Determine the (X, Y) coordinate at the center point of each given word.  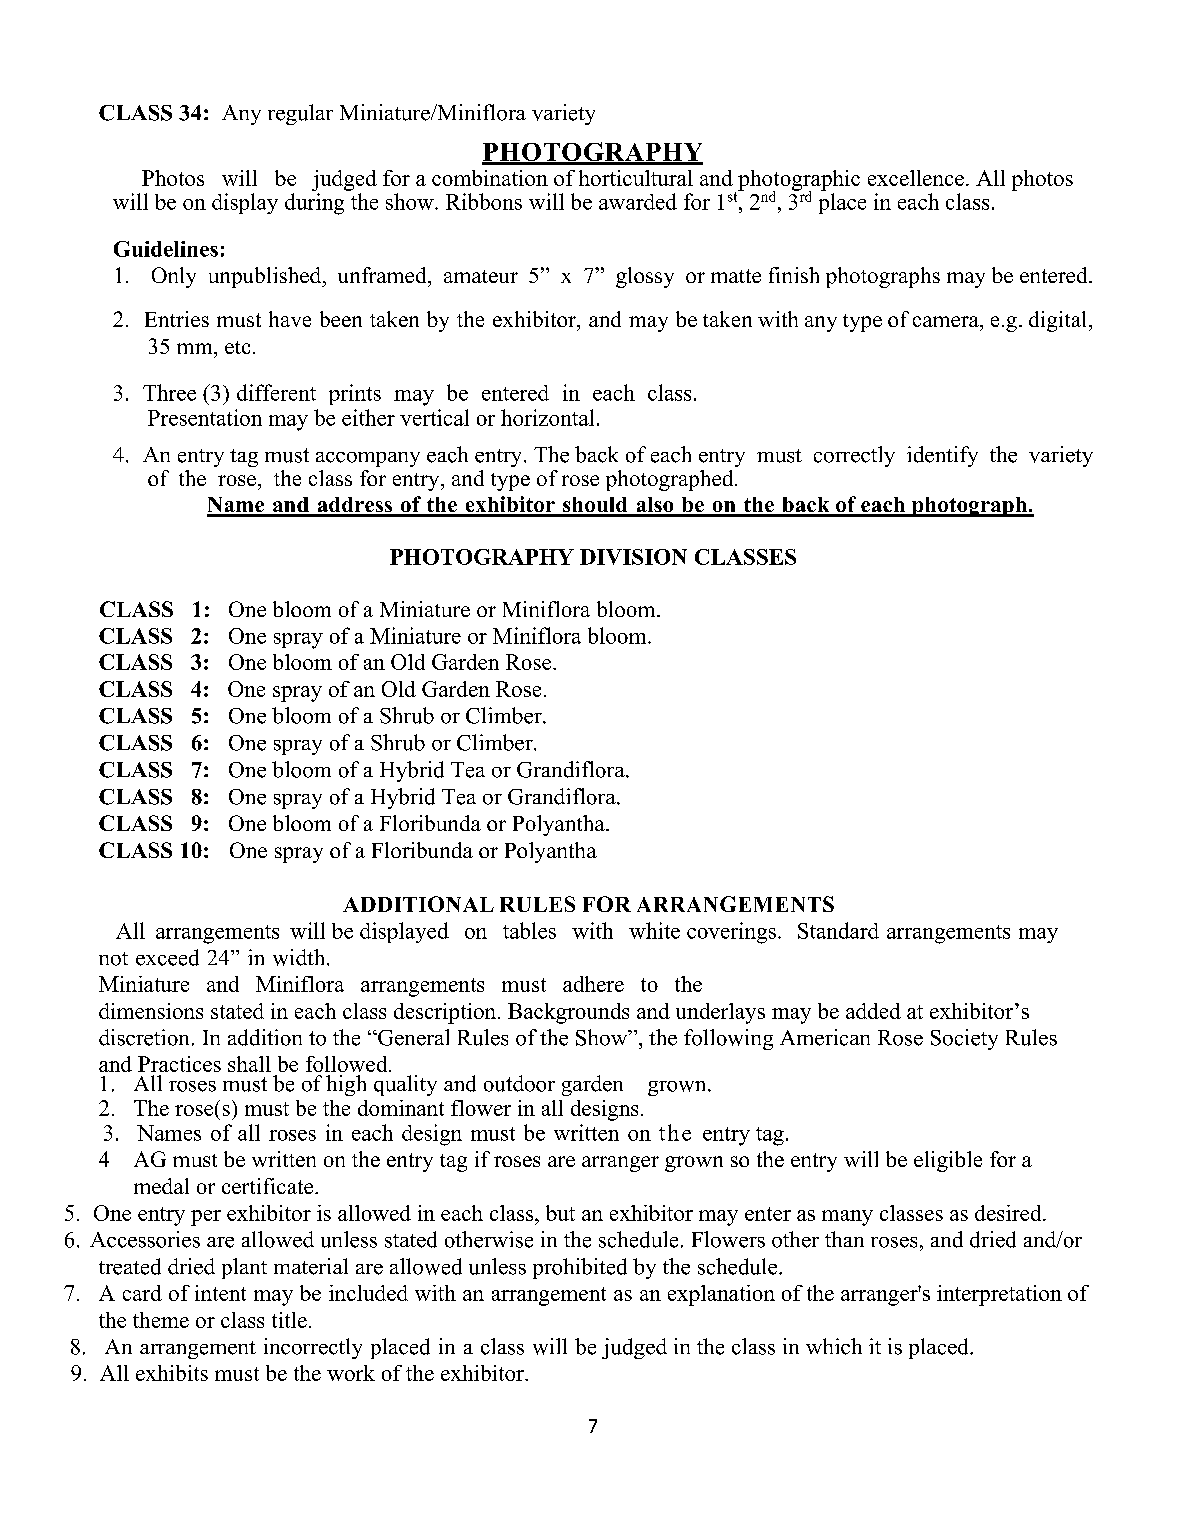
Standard (838, 930)
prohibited (580, 1268)
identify (942, 456)
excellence (916, 178)
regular (300, 114)
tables (529, 930)
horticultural (636, 178)
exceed (167, 957)
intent (220, 1293)
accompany (368, 459)
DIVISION (633, 557)
